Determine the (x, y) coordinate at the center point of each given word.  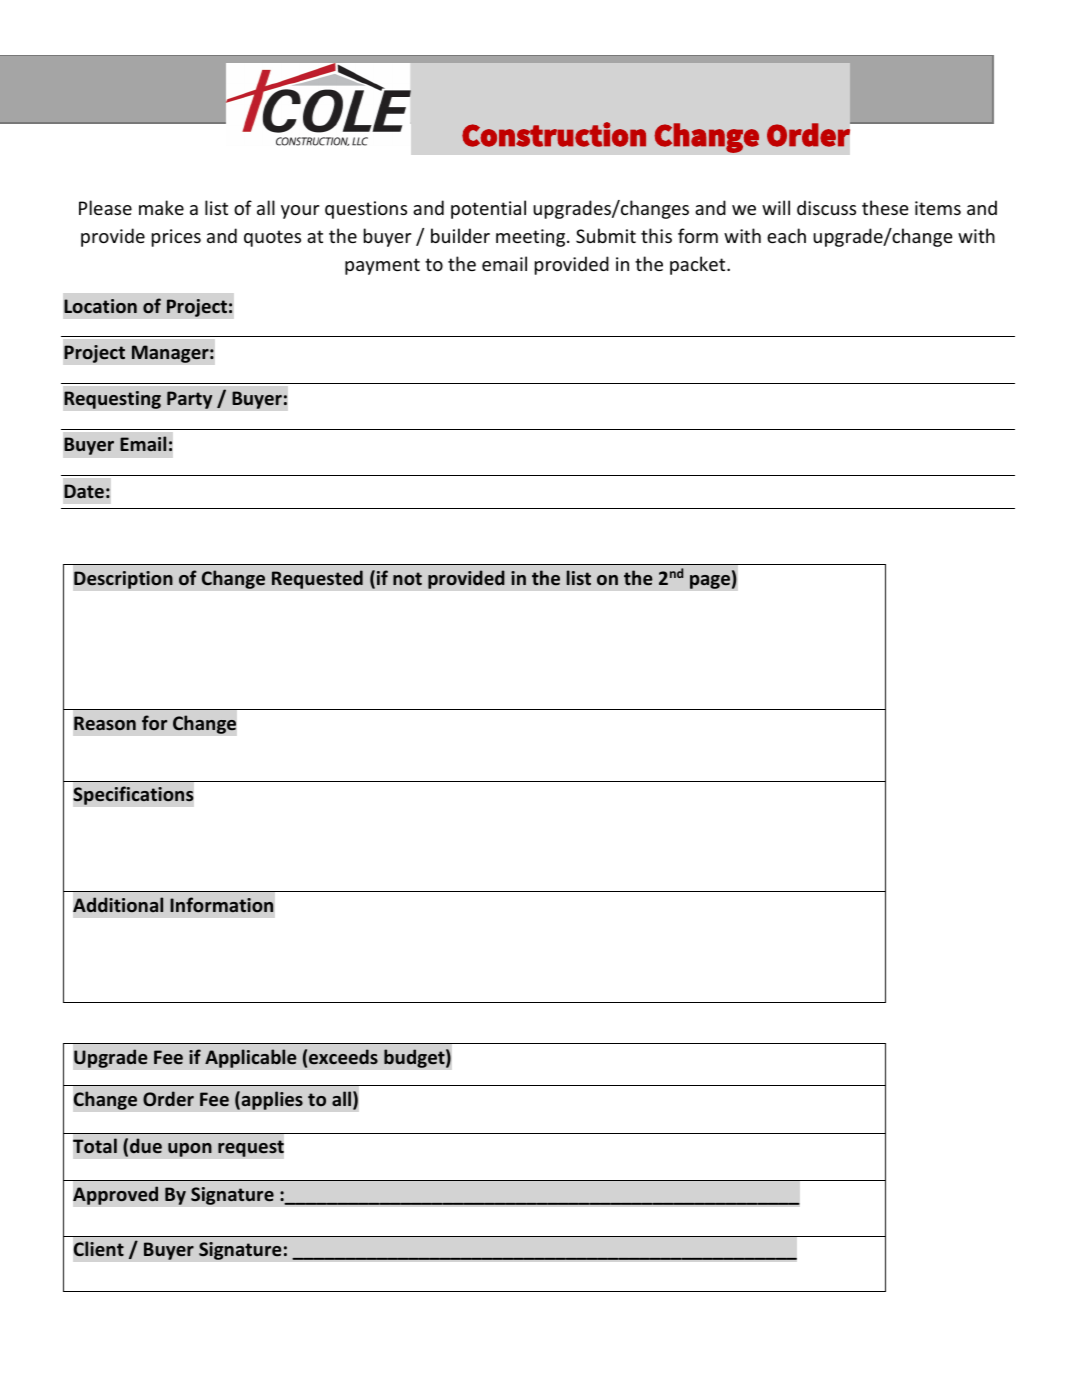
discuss (826, 207)
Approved (115, 1195)
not (407, 578)
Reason (105, 723)
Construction (554, 134)
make (161, 207)
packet (699, 265)
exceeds (343, 1056)
